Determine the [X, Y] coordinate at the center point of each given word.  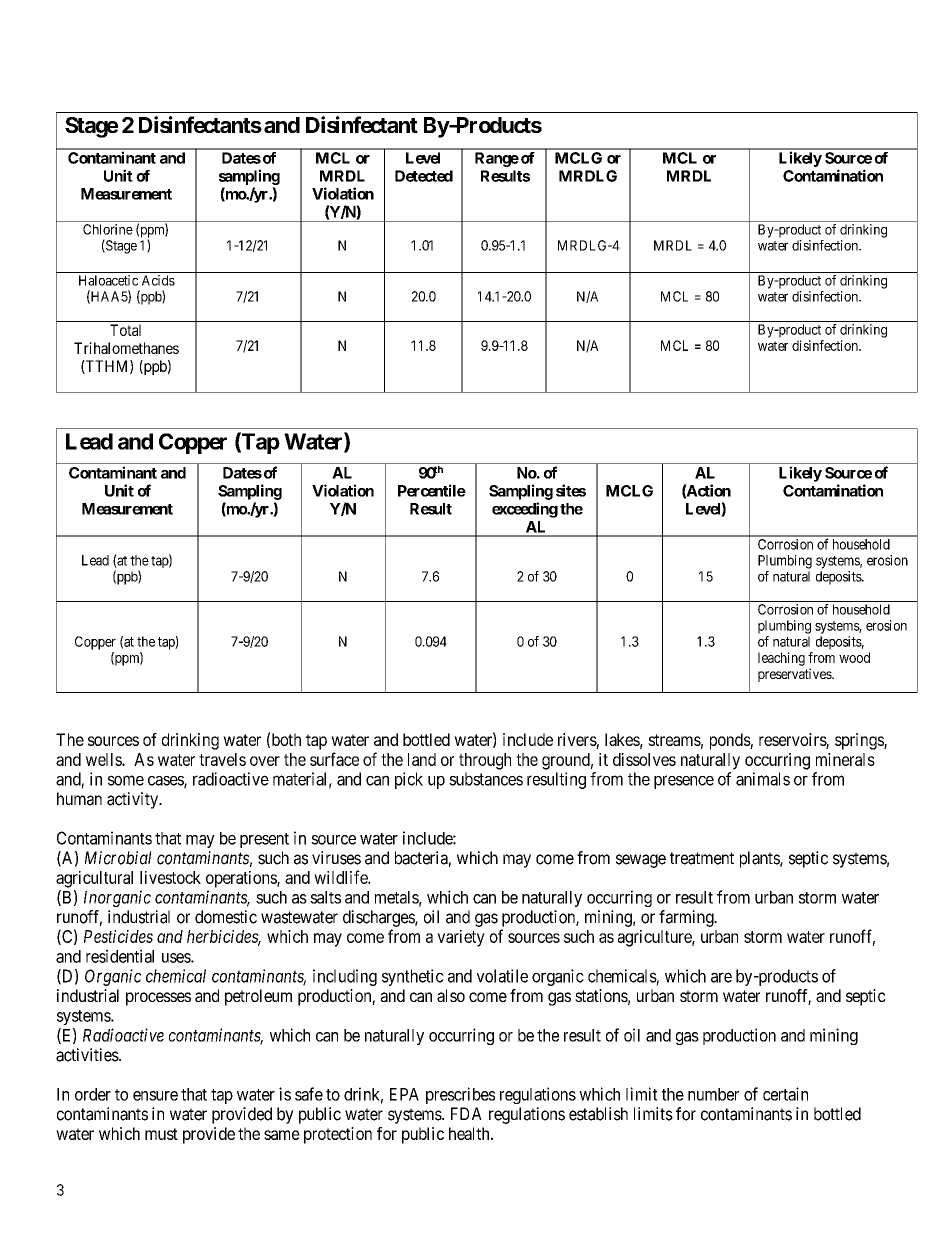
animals [763, 779]
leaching [781, 659]
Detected [424, 176]
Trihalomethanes [126, 348]
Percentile [432, 490]
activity [133, 800]
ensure [155, 1096]
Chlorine [108, 229]
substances [486, 779]
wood [854, 657]
